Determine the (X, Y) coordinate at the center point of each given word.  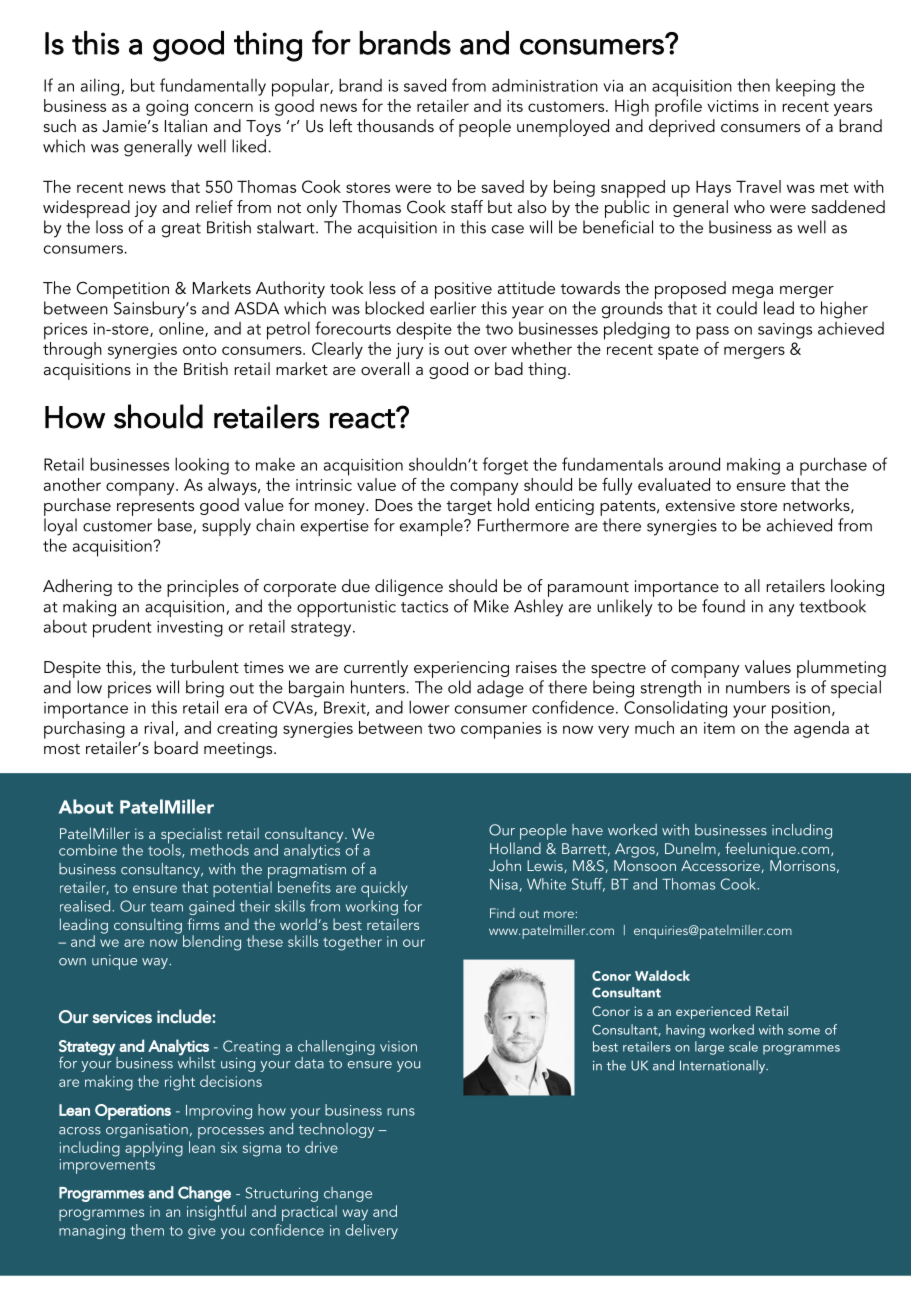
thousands (395, 125)
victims (733, 106)
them (147, 1230)
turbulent (204, 666)
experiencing (461, 669)
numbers (758, 687)
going (167, 108)
